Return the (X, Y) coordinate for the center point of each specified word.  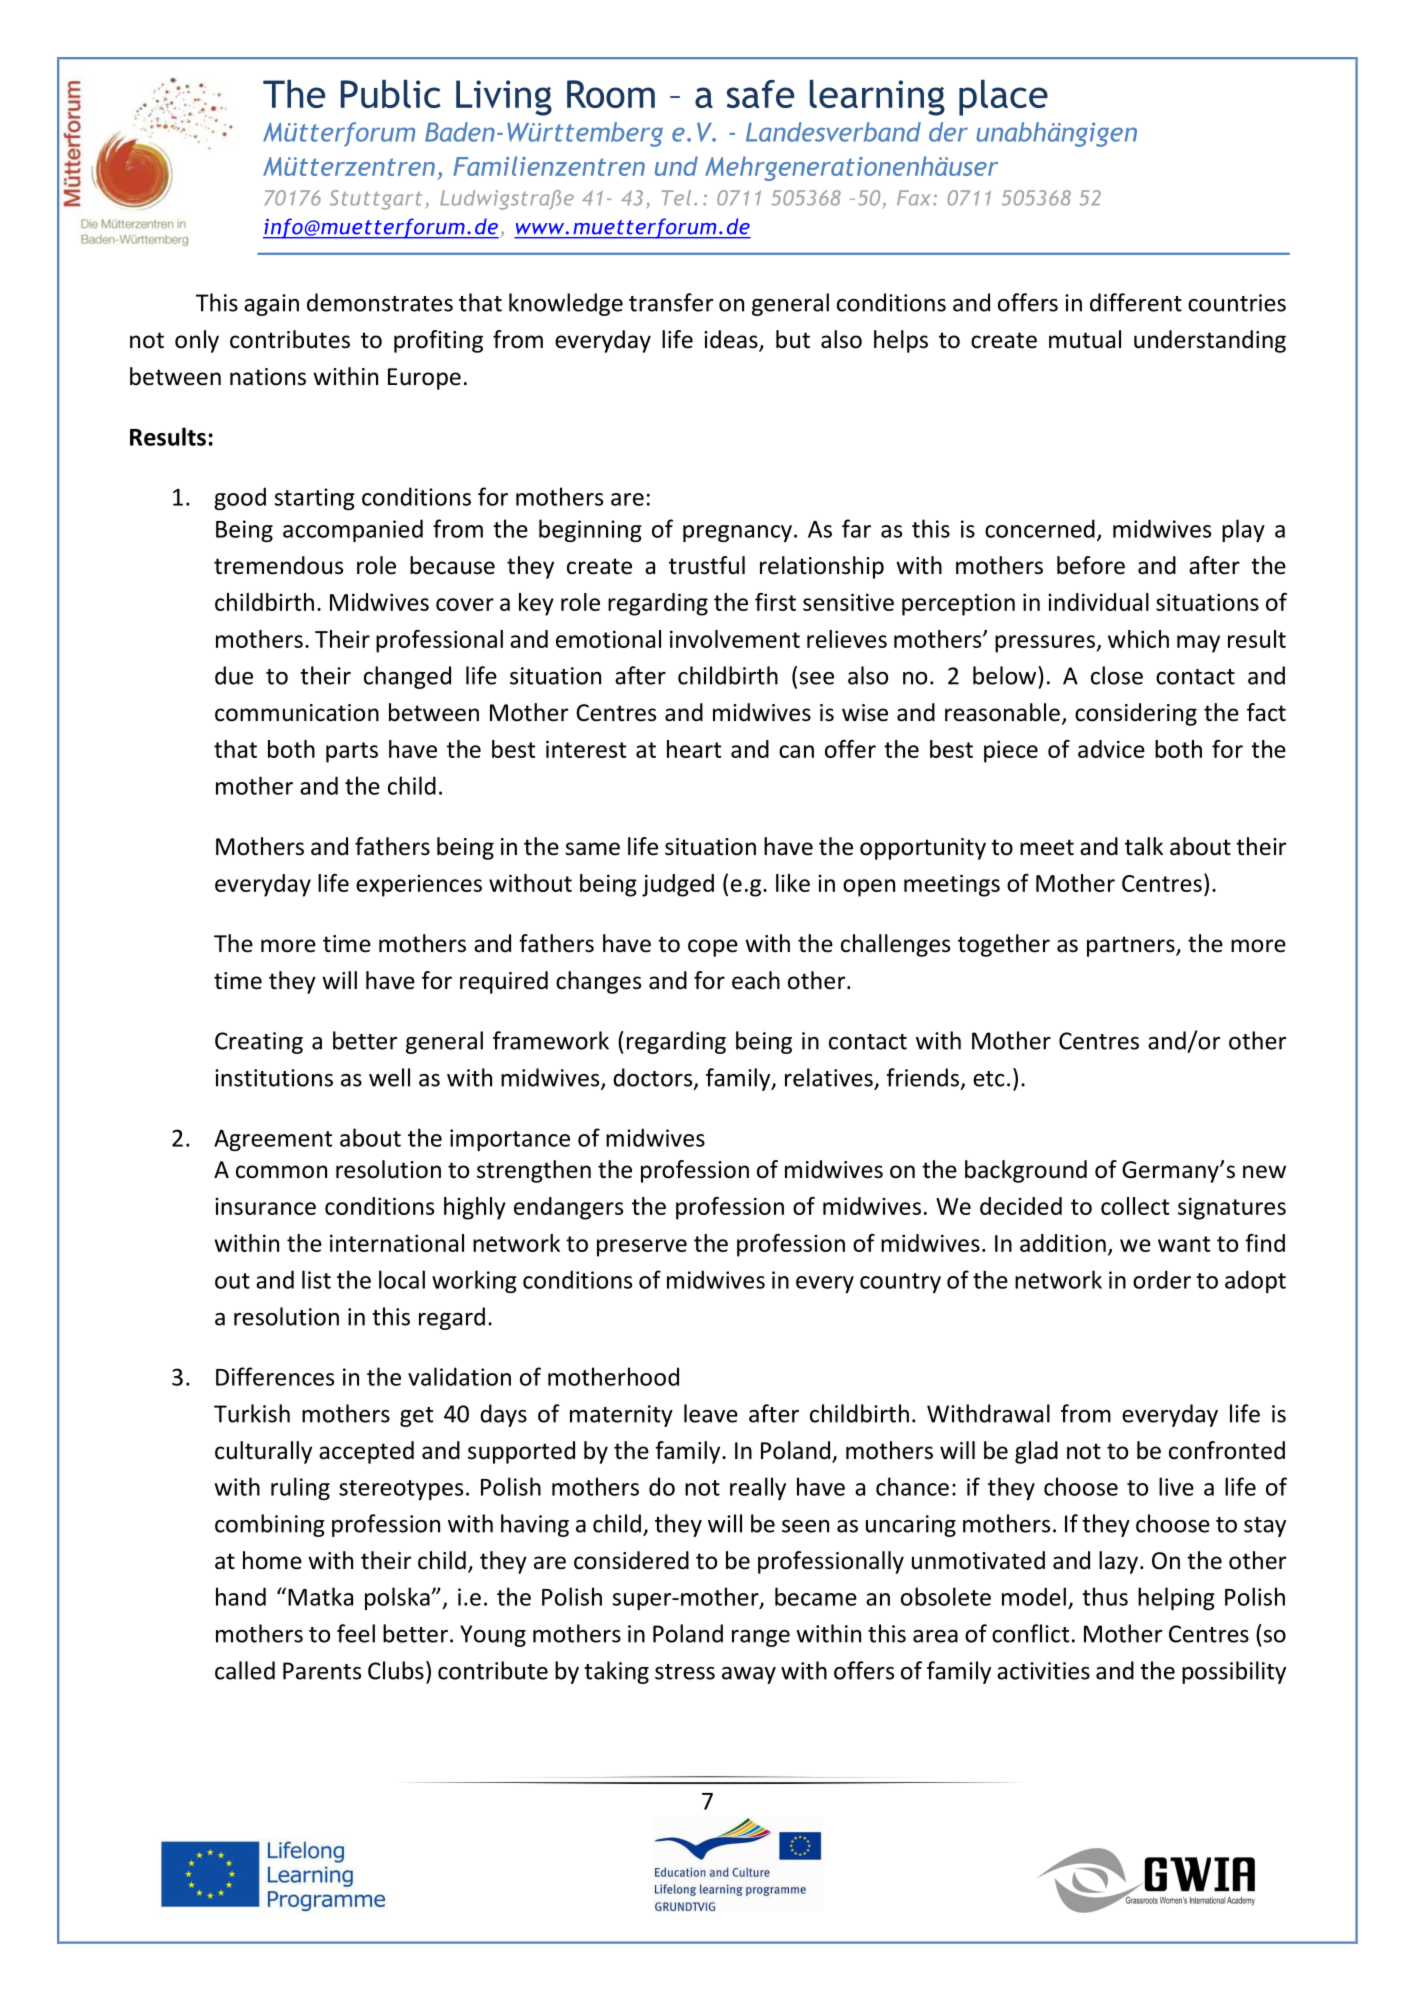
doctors (654, 1078)
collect (1135, 1206)
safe (760, 94)
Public (390, 94)
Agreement (273, 1140)
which (1138, 639)
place (1003, 98)
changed (407, 677)
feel (356, 1633)
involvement (735, 639)
